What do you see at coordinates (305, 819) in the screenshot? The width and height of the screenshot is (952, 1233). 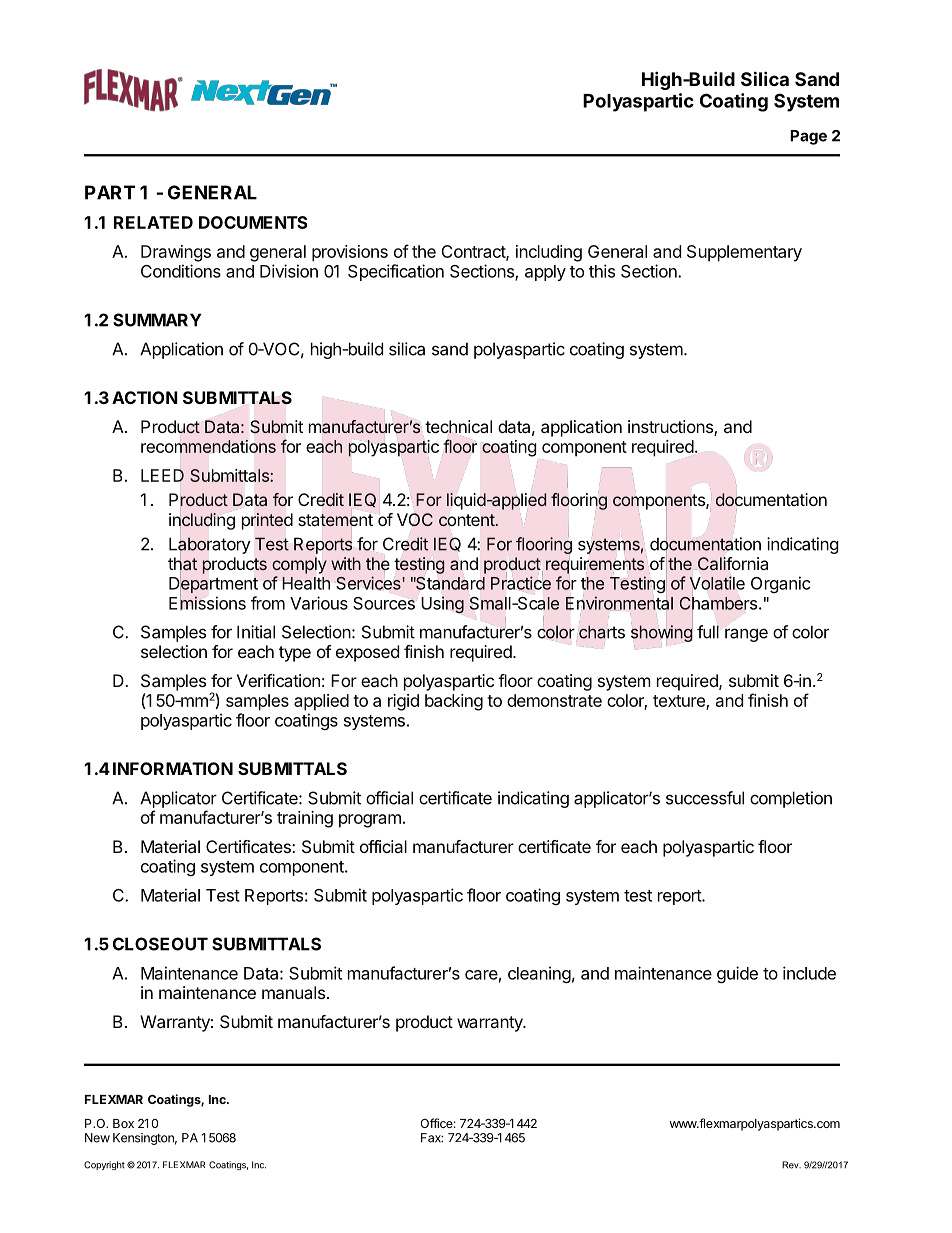 I see `training` at bounding box center [305, 819].
